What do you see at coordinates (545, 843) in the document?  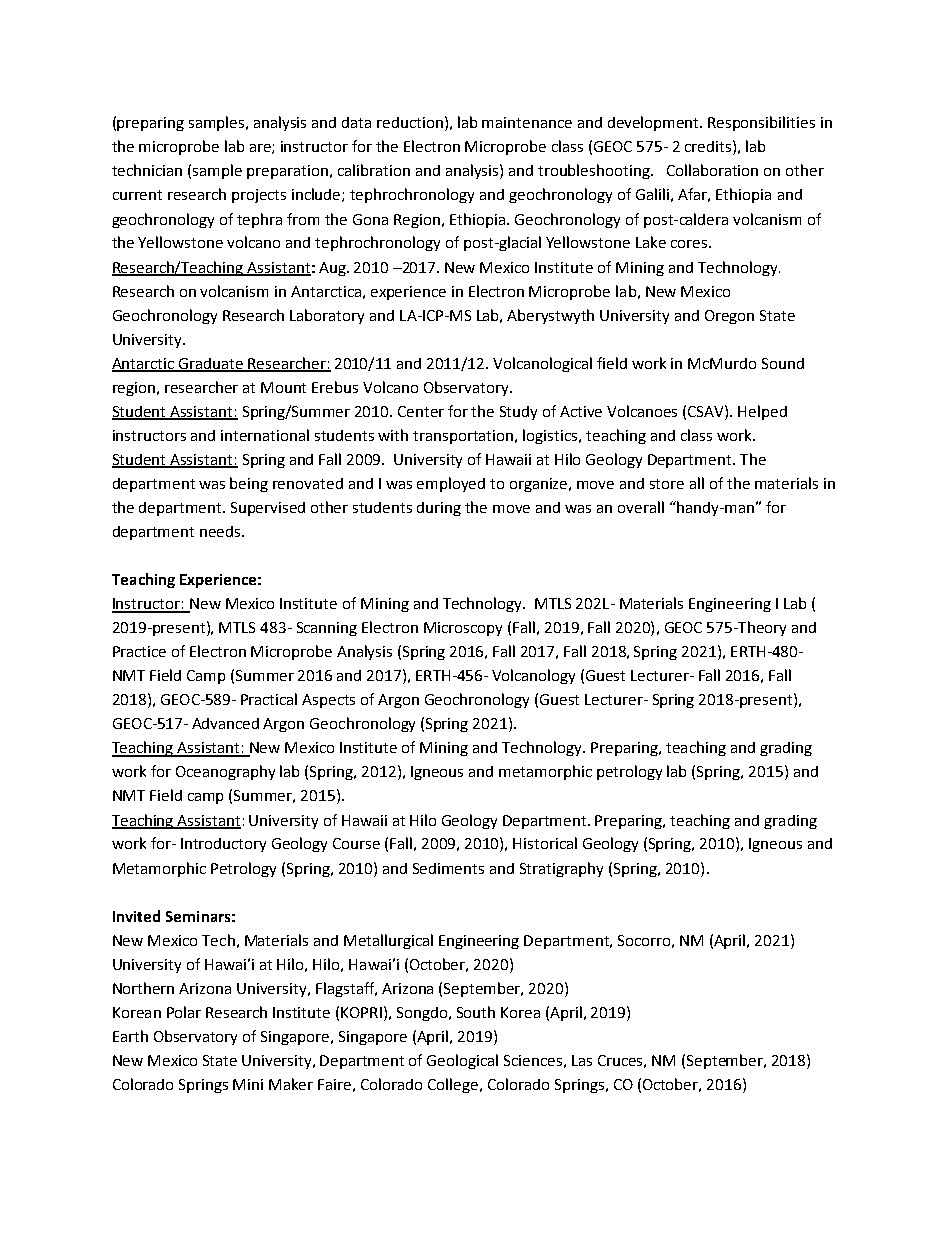 I see `Historical` at bounding box center [545, 843].
